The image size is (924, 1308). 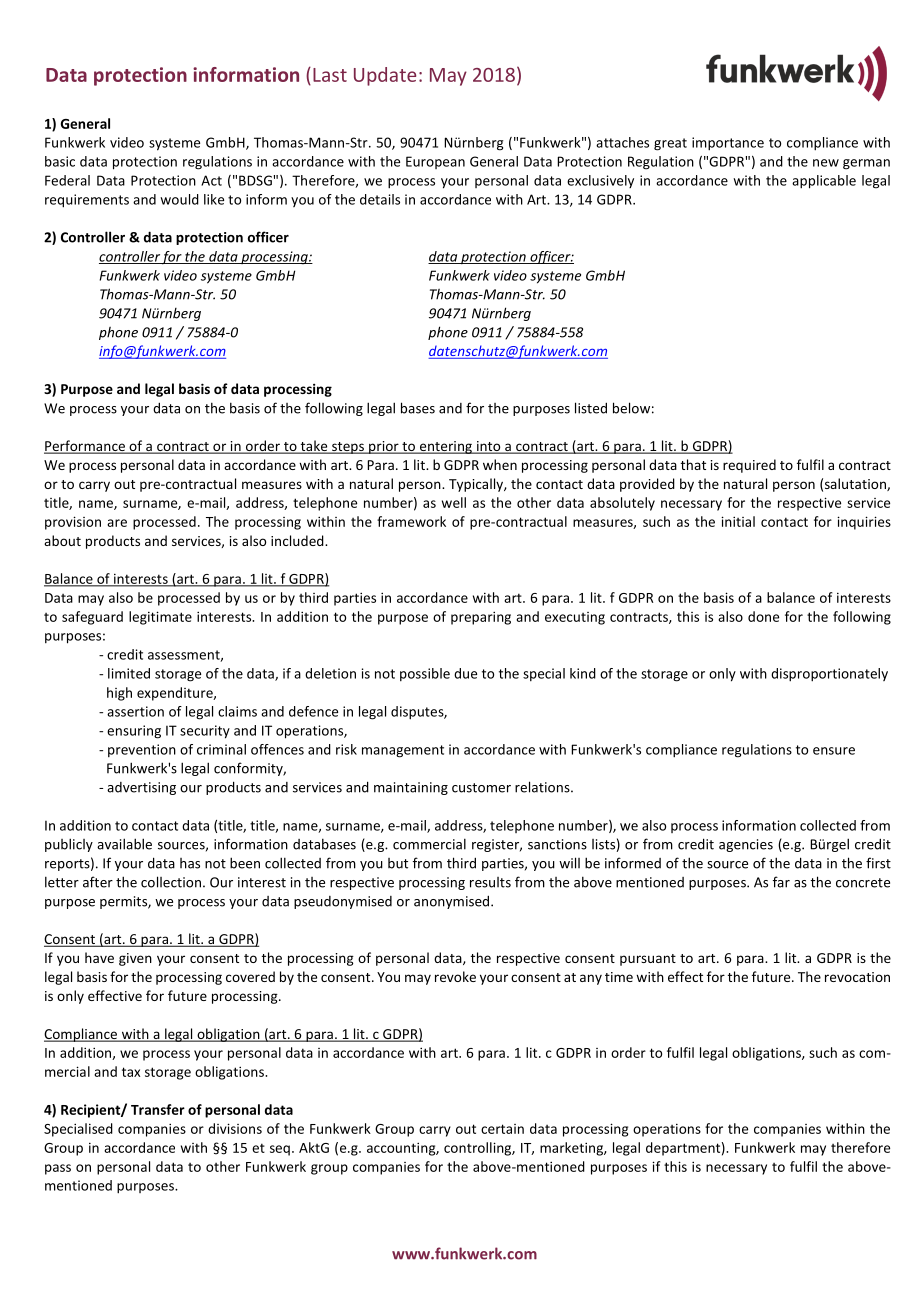 What do you see at coordinates (763, 616) in the screenshot?
I see `done` at bounding box center [763, 616].
